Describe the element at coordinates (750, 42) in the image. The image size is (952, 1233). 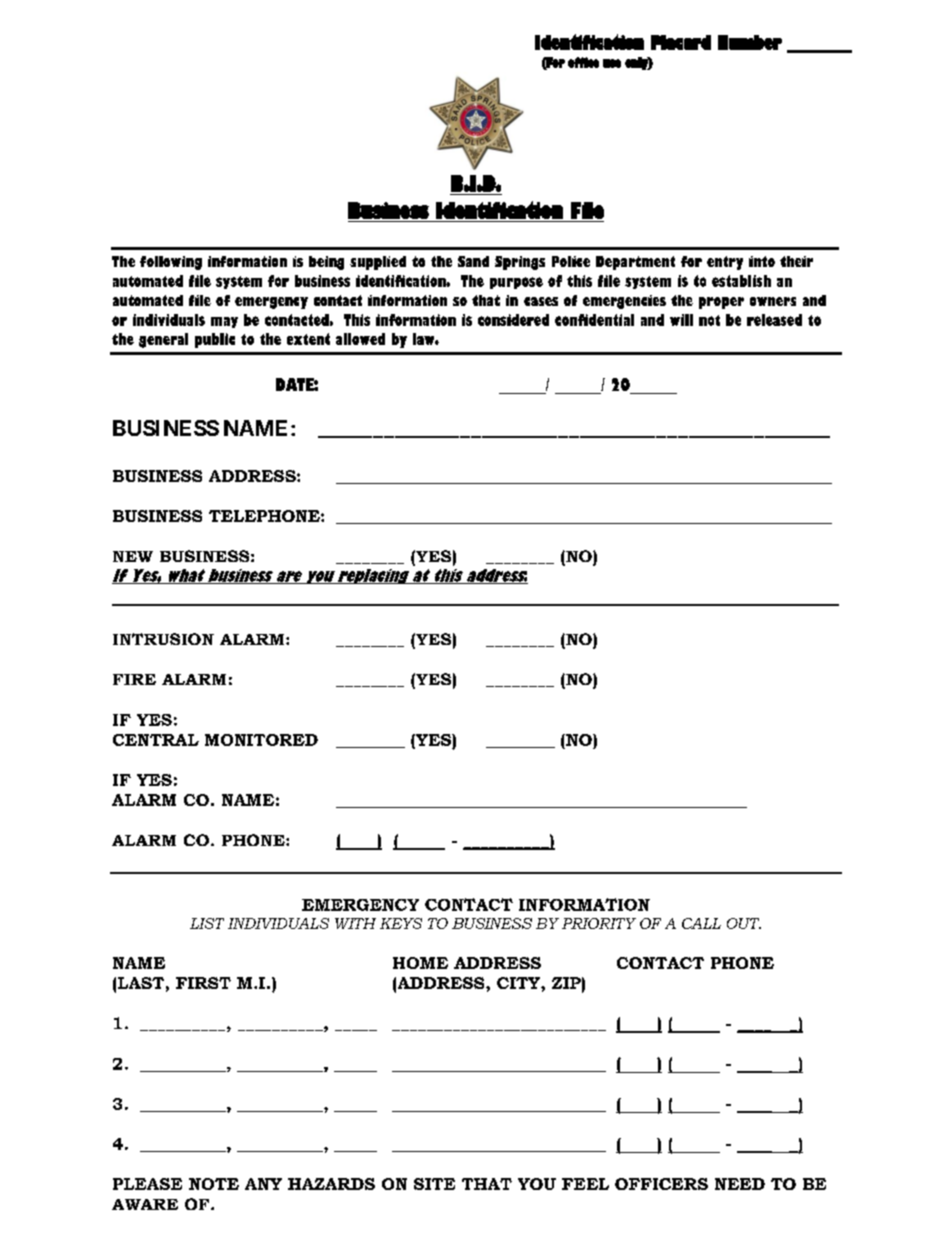
I see `Number` at that location.
